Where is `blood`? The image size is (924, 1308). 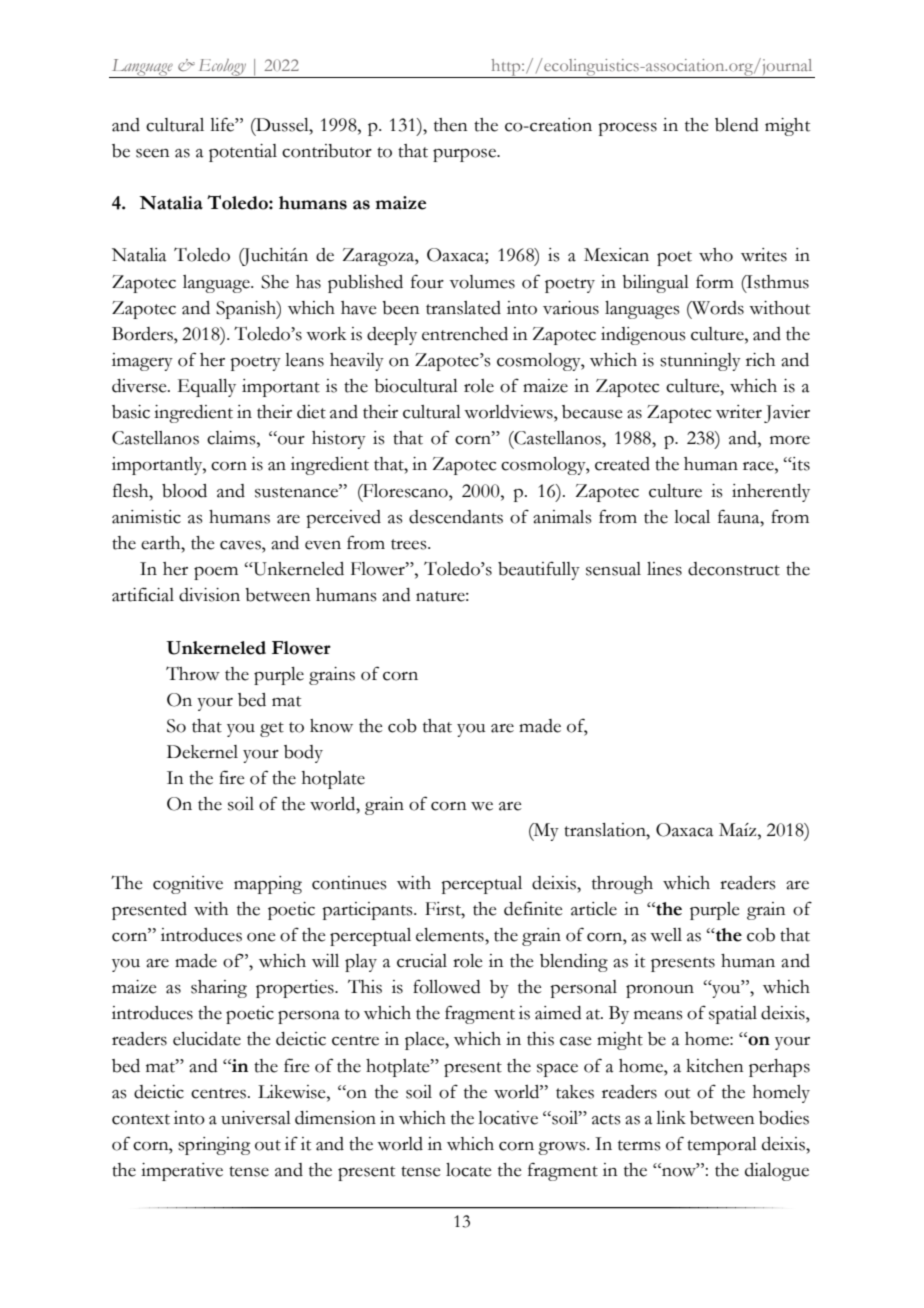 blood is located at coordinates (184, 491).
